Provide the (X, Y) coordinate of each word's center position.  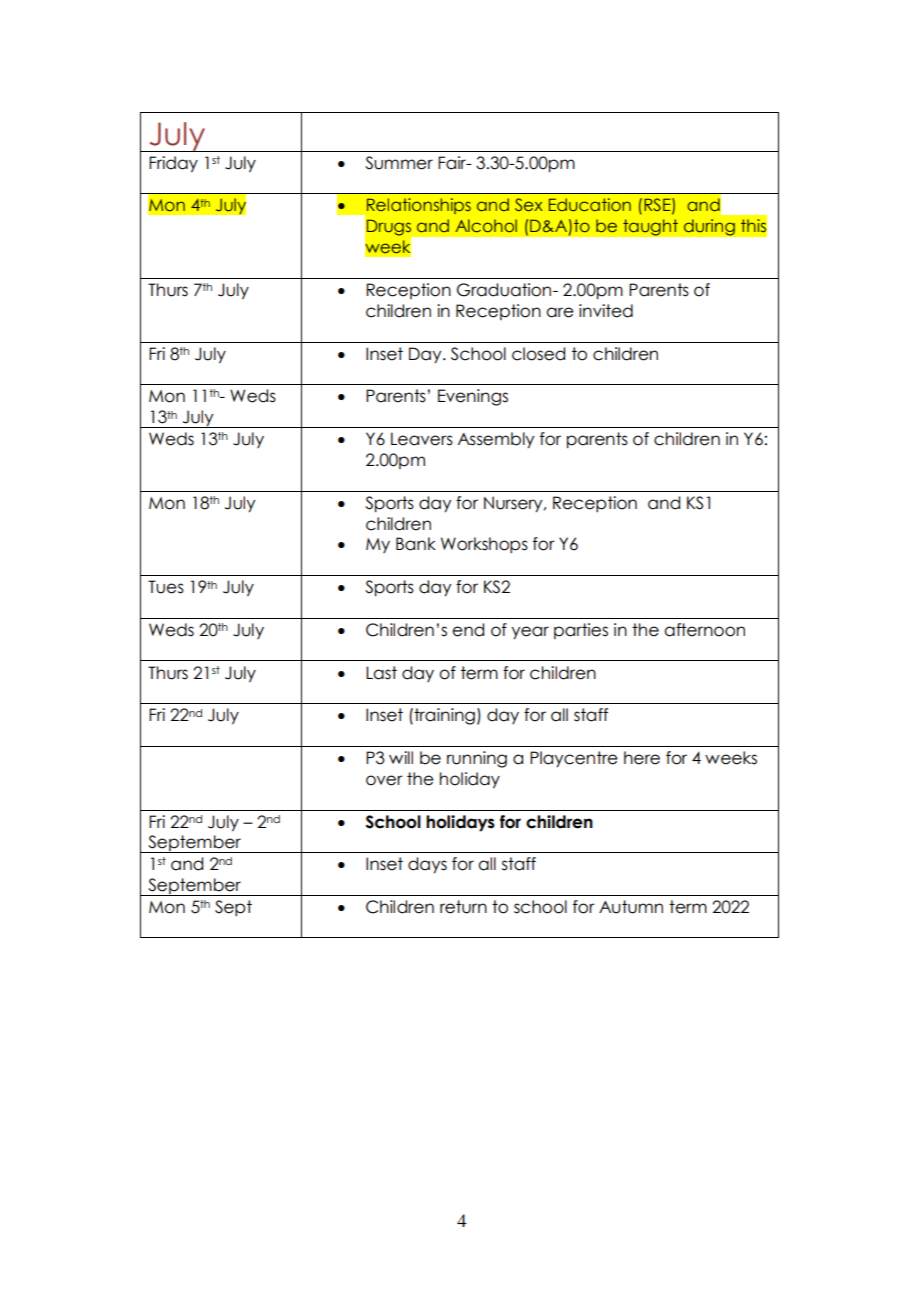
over (384, 780)
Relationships (417, 207)
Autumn (631, 907)
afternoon (704, 630)
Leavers (422, 439)
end (468, 630)
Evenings (473, 397)
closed (538, 354)
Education (590, 204)
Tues (166, 587)
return (463, 907)
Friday (173, 164)
